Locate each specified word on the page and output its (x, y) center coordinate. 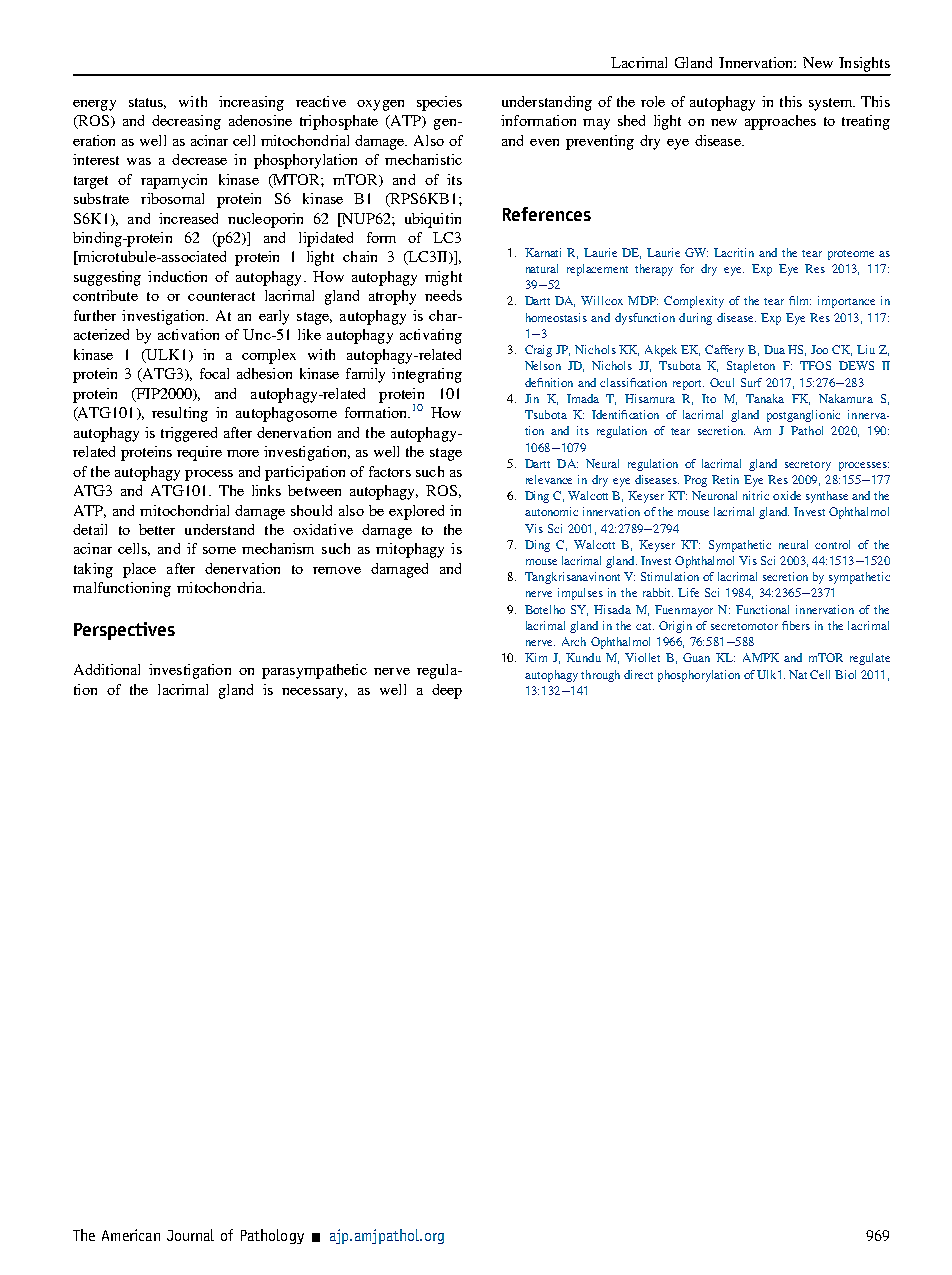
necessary (314, 693)
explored (416, 512)
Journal (190, 1235)
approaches (780, 122)
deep (447, 691)
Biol (845, 674)
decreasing (186, 122)
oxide (787, 495)
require (199, 453)
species (439, 103)
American (131, 1235)
